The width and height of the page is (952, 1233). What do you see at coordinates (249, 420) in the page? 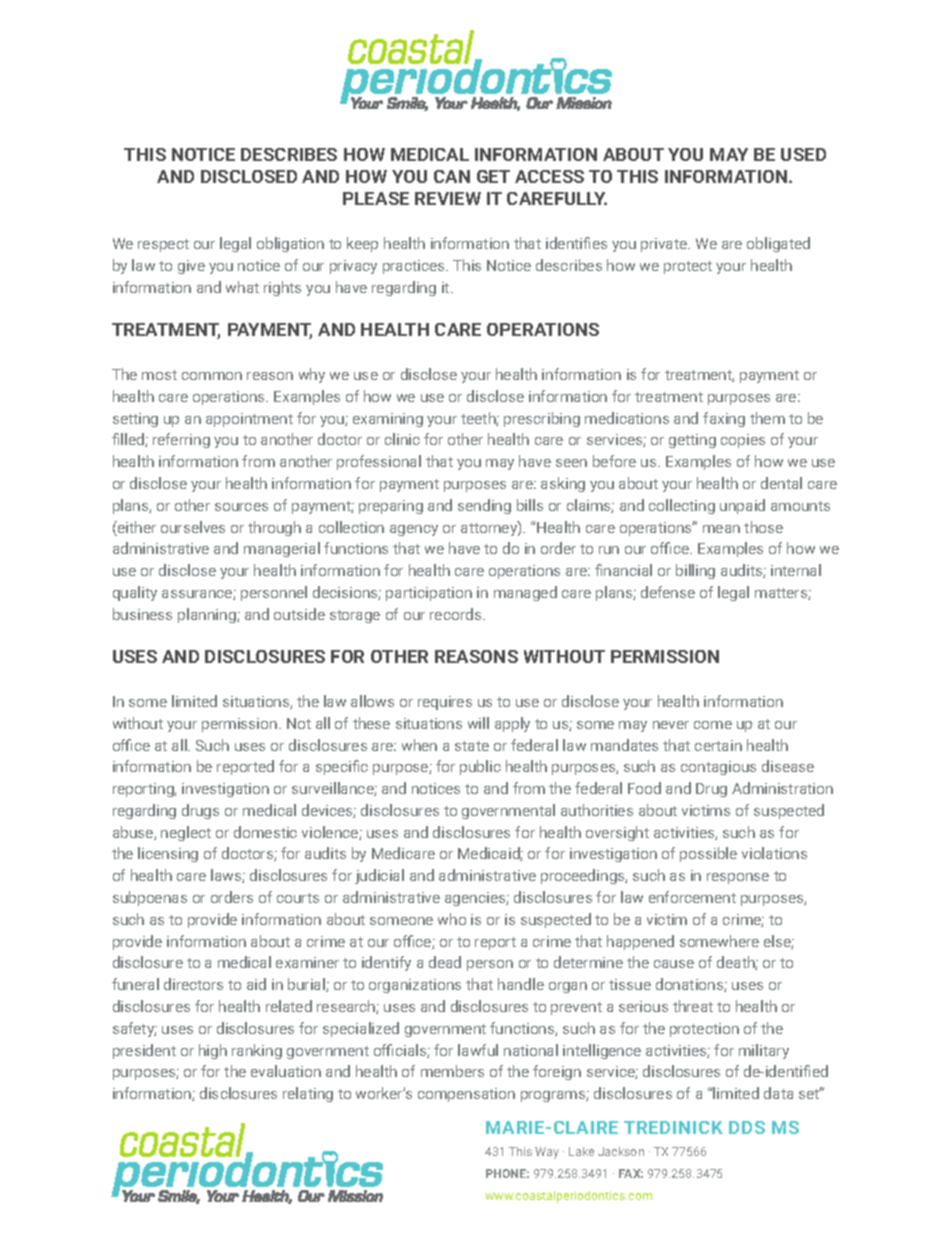
I see `appointment` at bounding box center [249, 420].
